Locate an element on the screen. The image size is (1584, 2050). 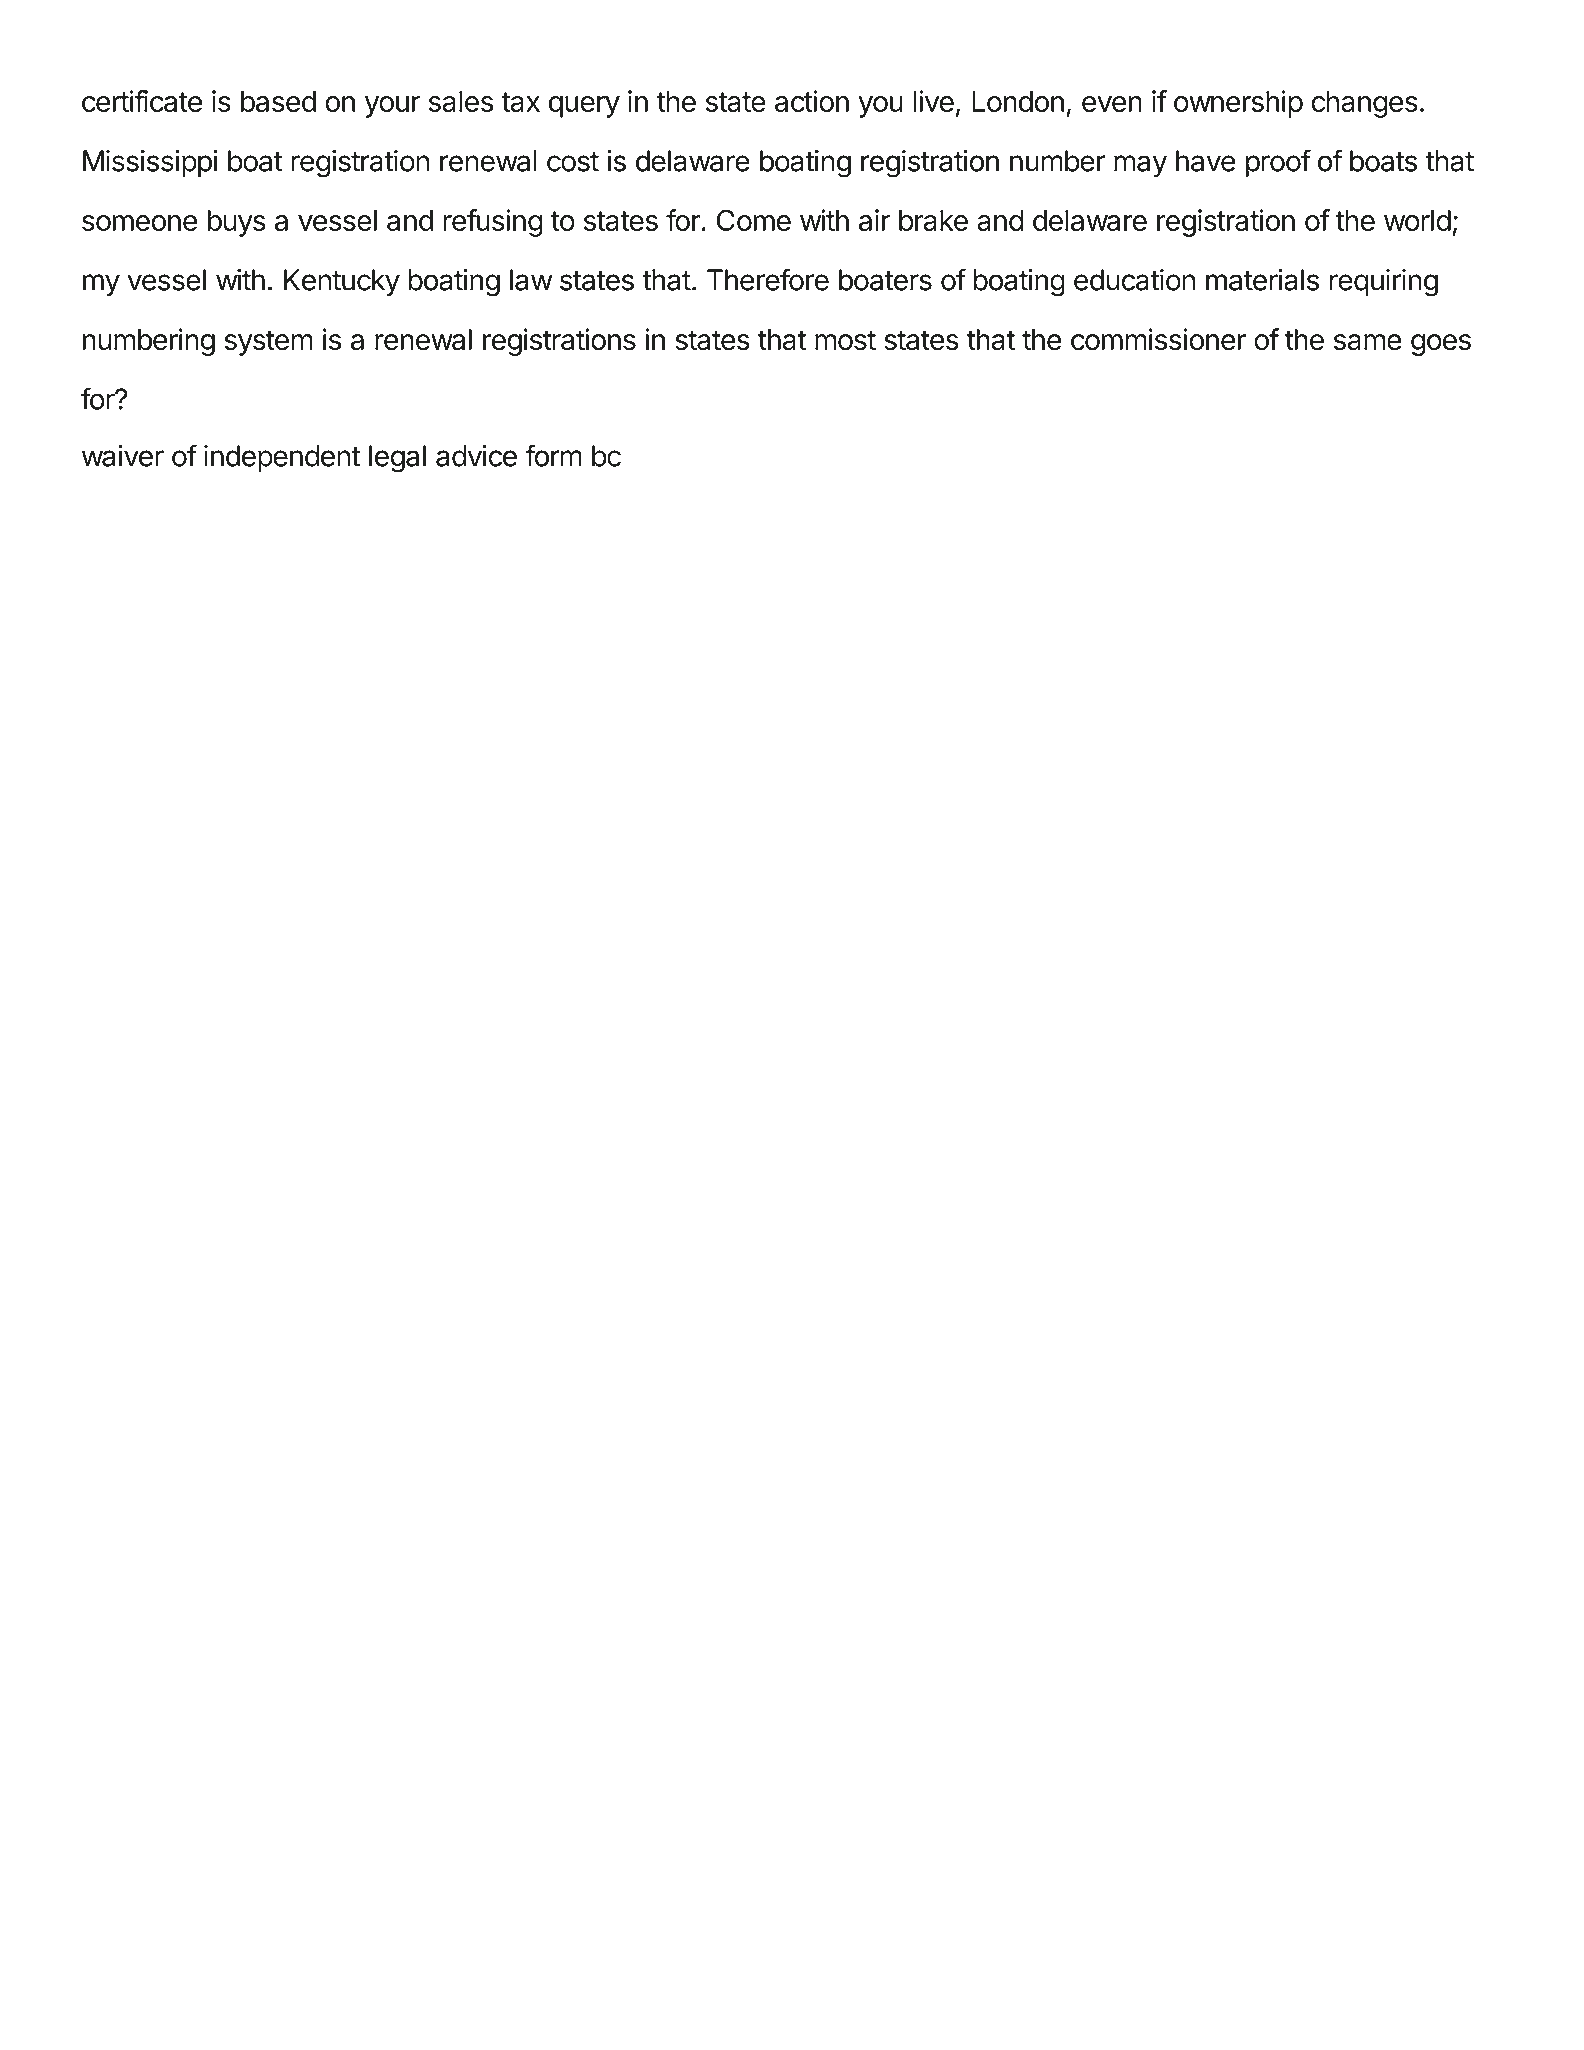
form is located at coordinates (553, 455).
